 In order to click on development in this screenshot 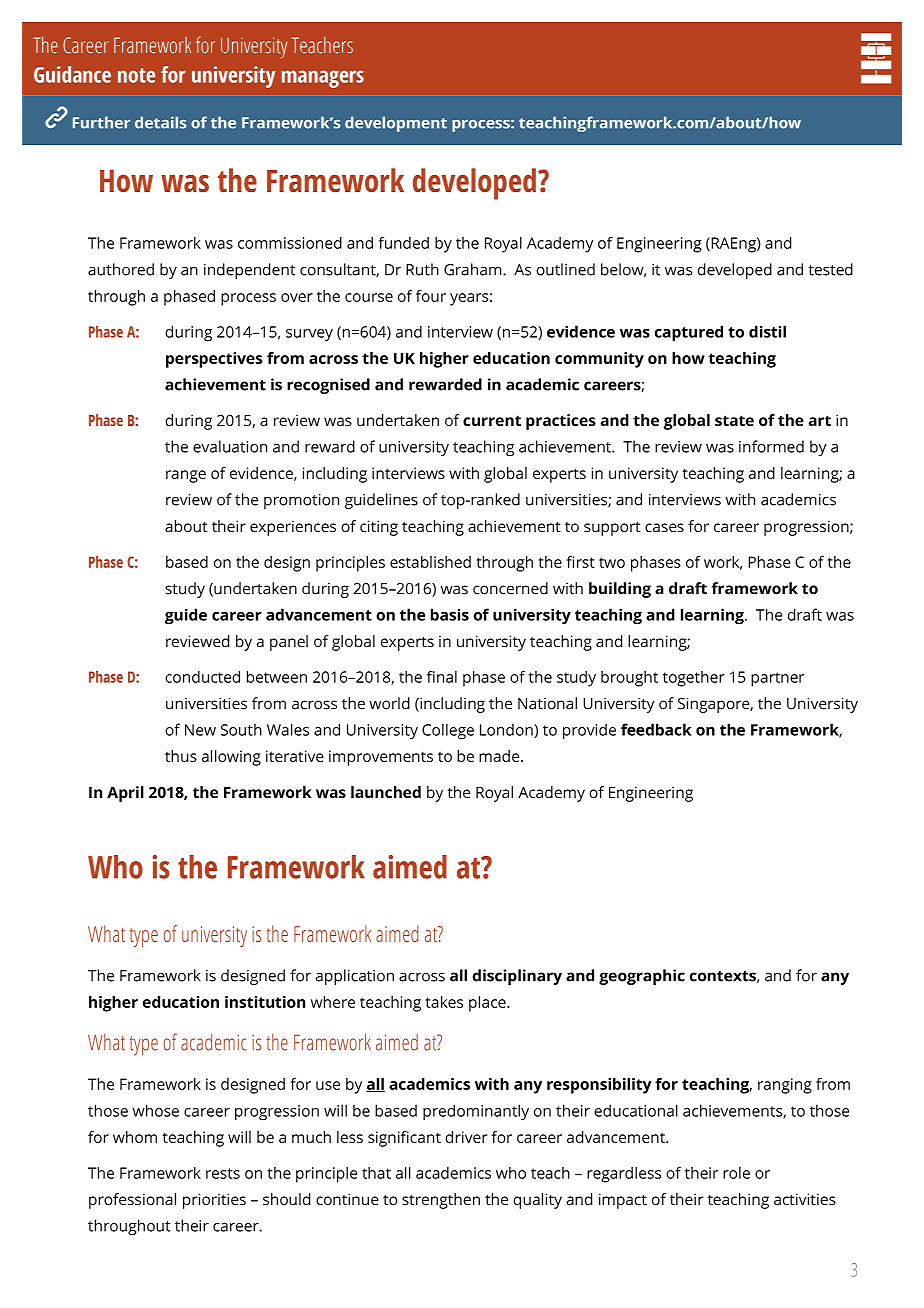, I will do `click(396, 124)`.
